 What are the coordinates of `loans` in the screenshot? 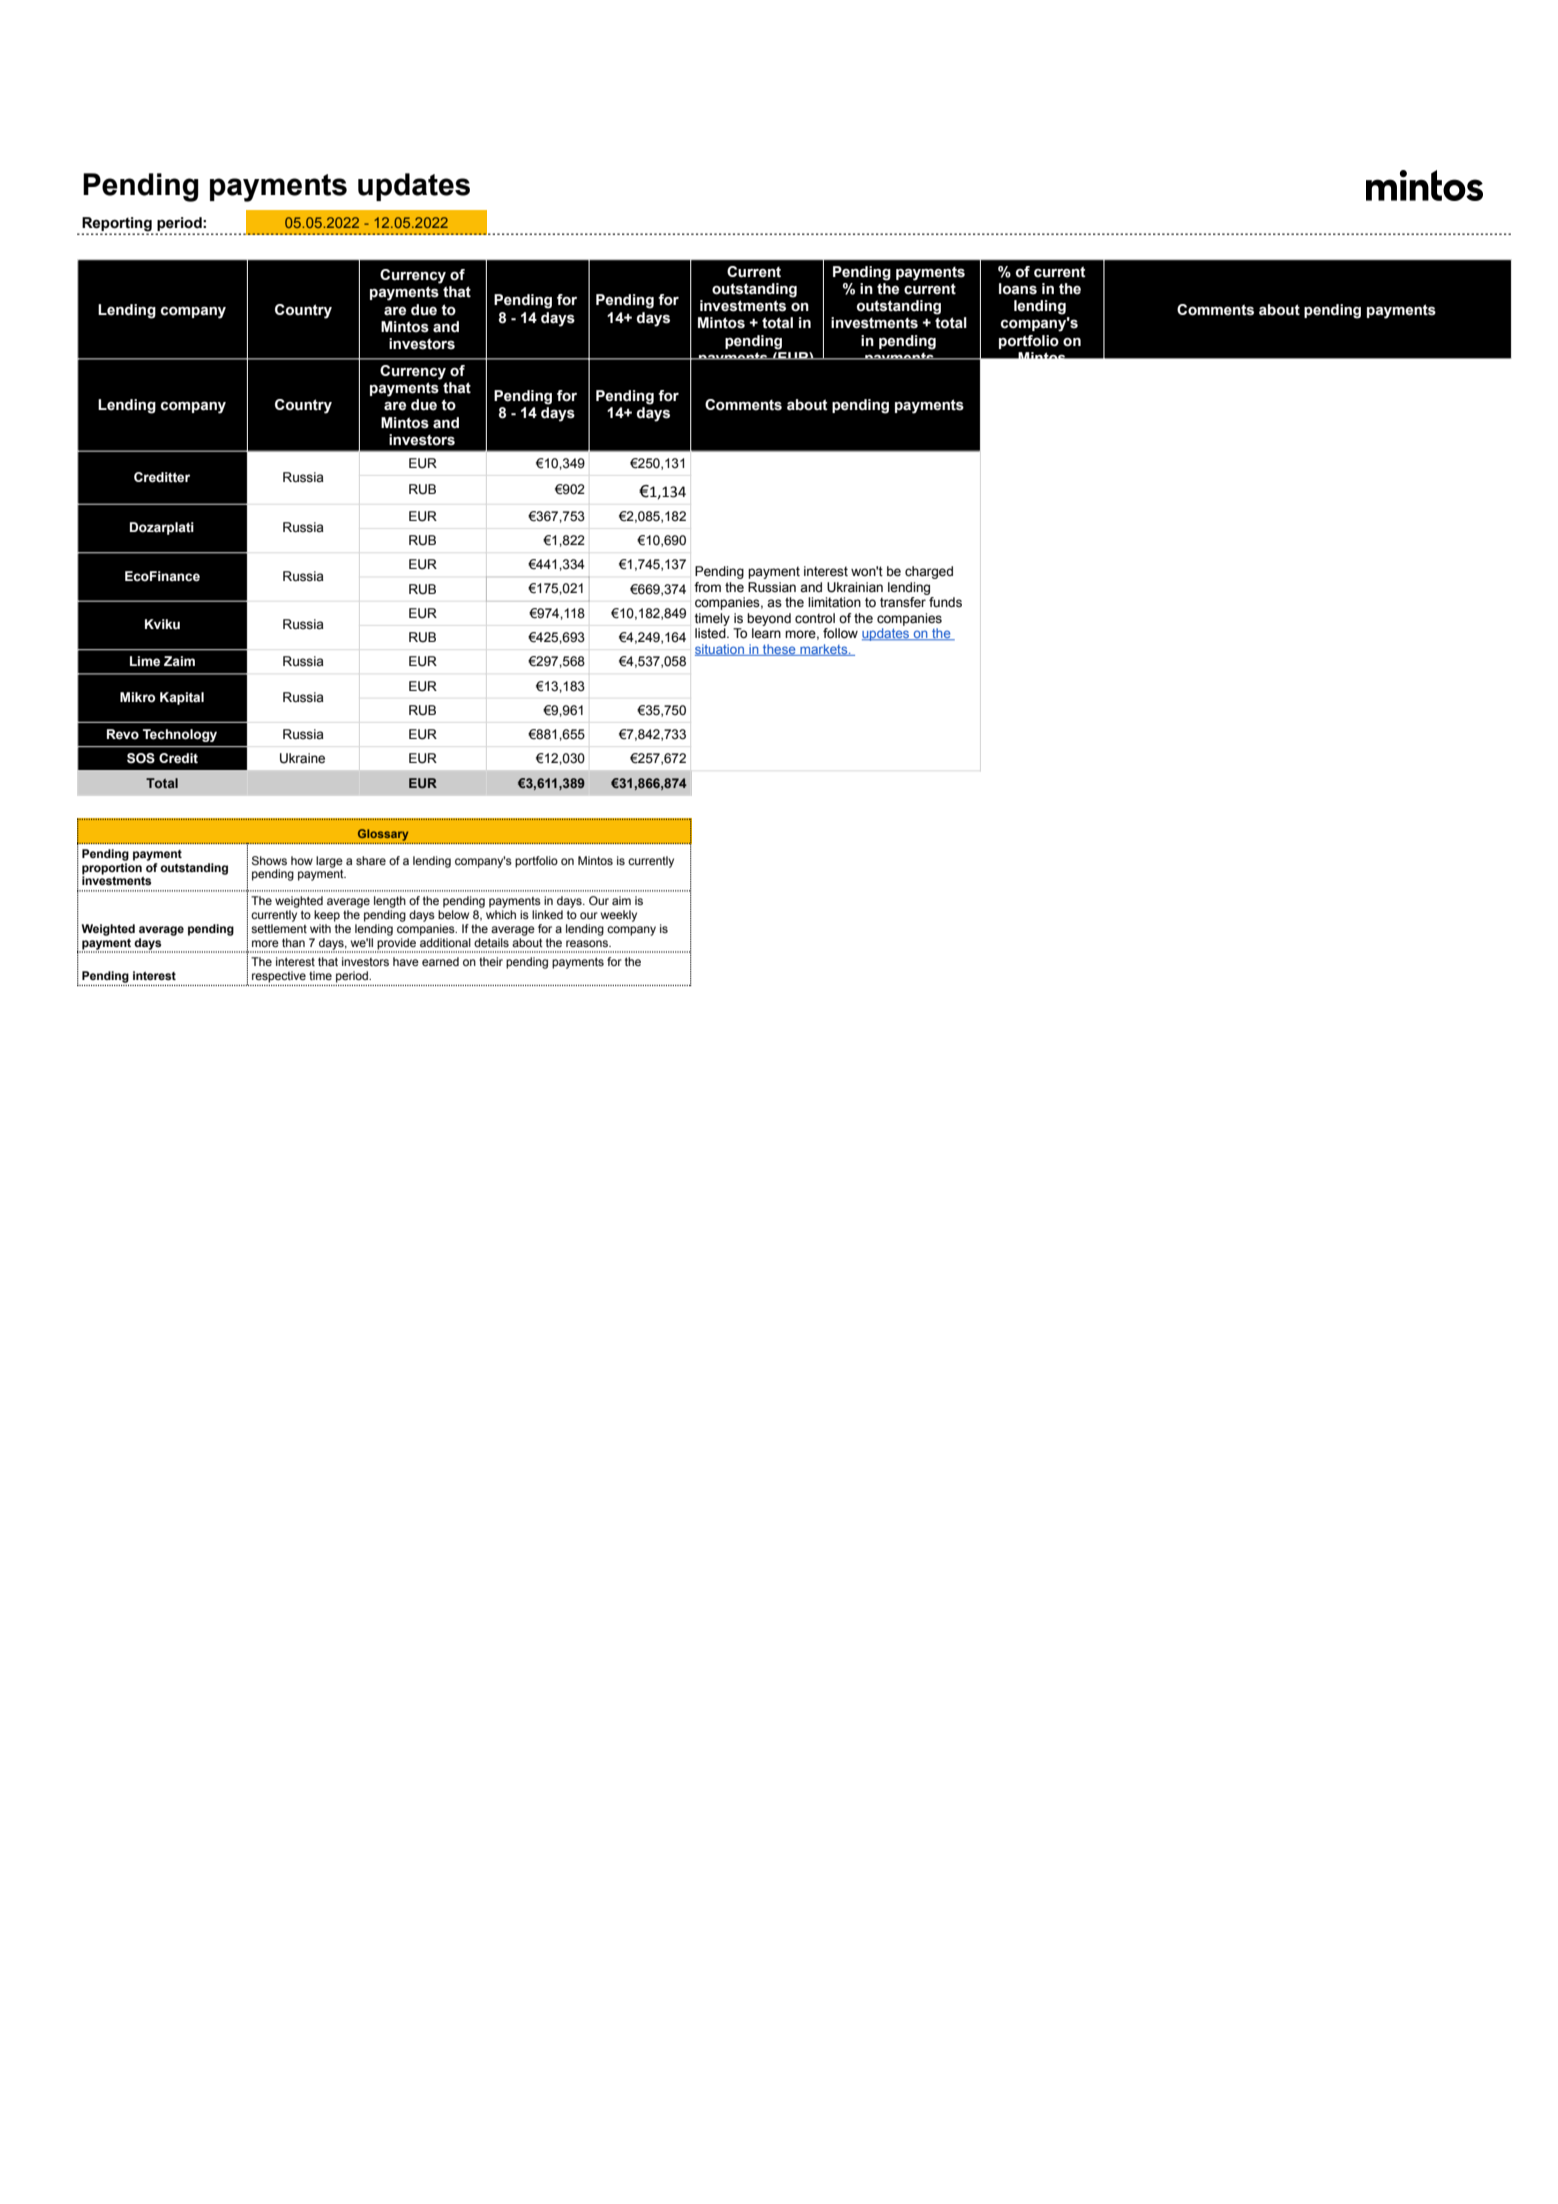 It's located at (1018, 289).
